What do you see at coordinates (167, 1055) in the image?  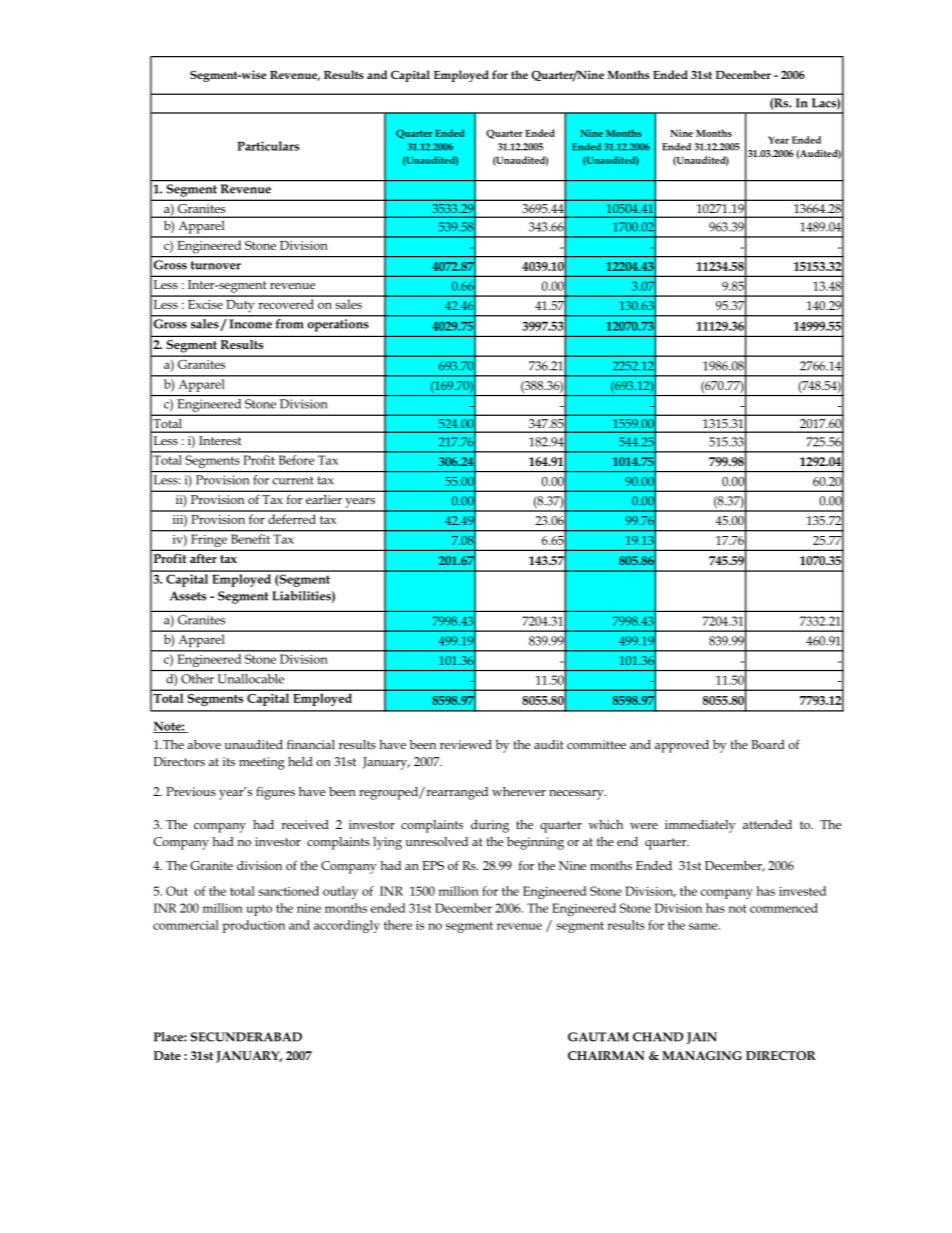 I see `Date` at bounding box center [167, 1055].
